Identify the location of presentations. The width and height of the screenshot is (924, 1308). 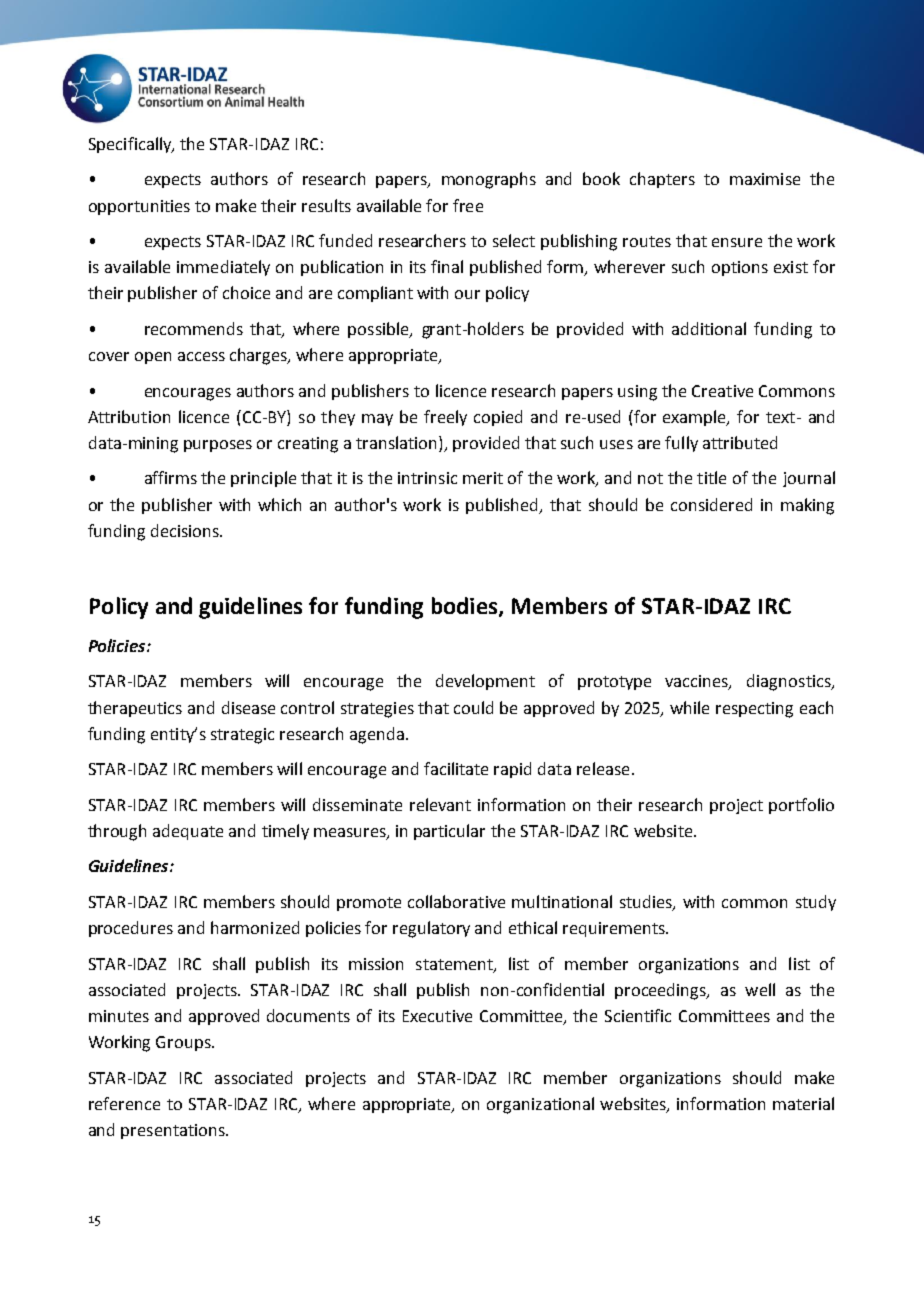
(174, 1131).
